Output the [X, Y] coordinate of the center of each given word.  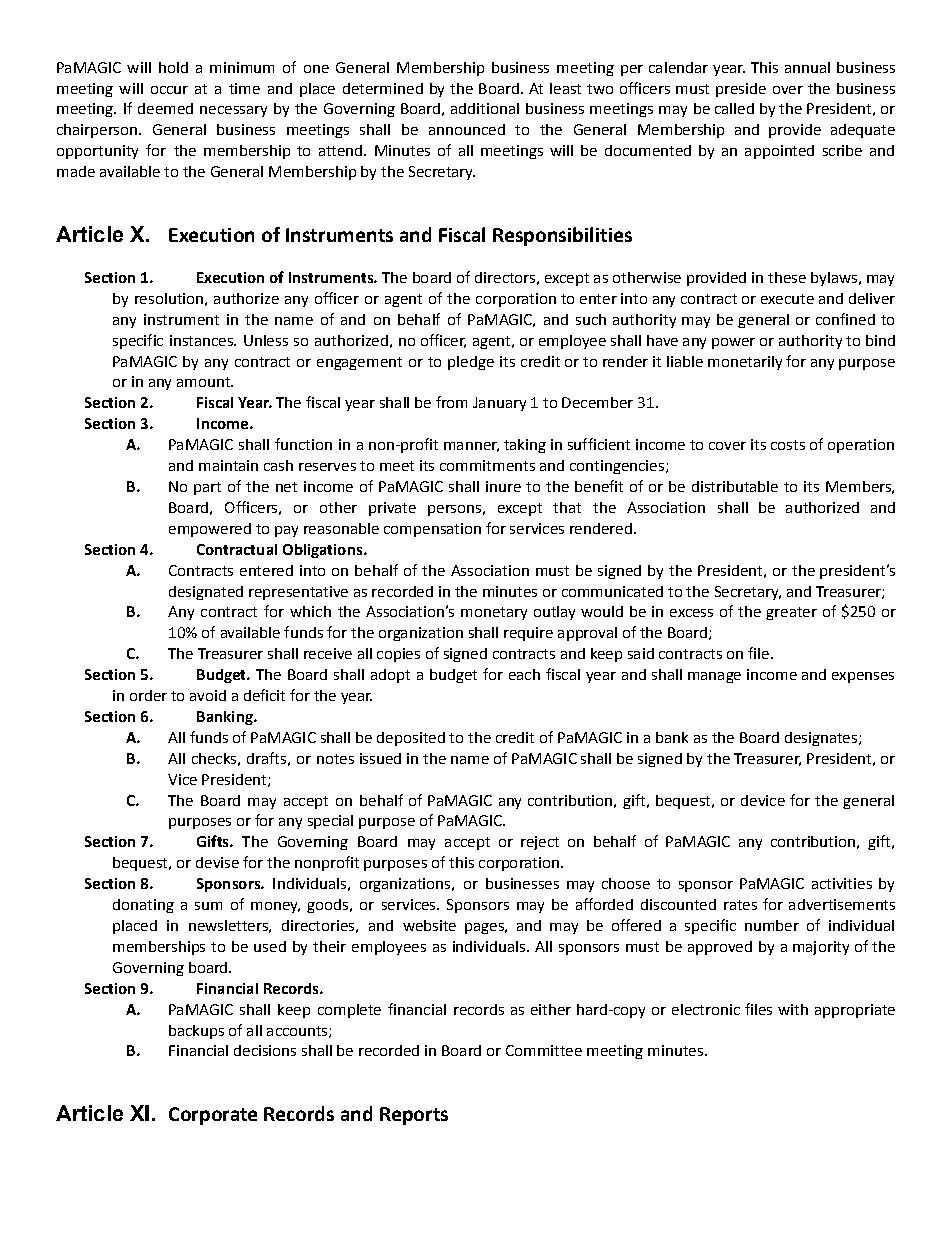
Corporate [213, 1116]
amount [204, 382]
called [734, 108]
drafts [266, 758]
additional [485, 108]
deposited [411, 739]
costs [788, 445]
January [499, 404]
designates [821, 739]
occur [169, 90]
